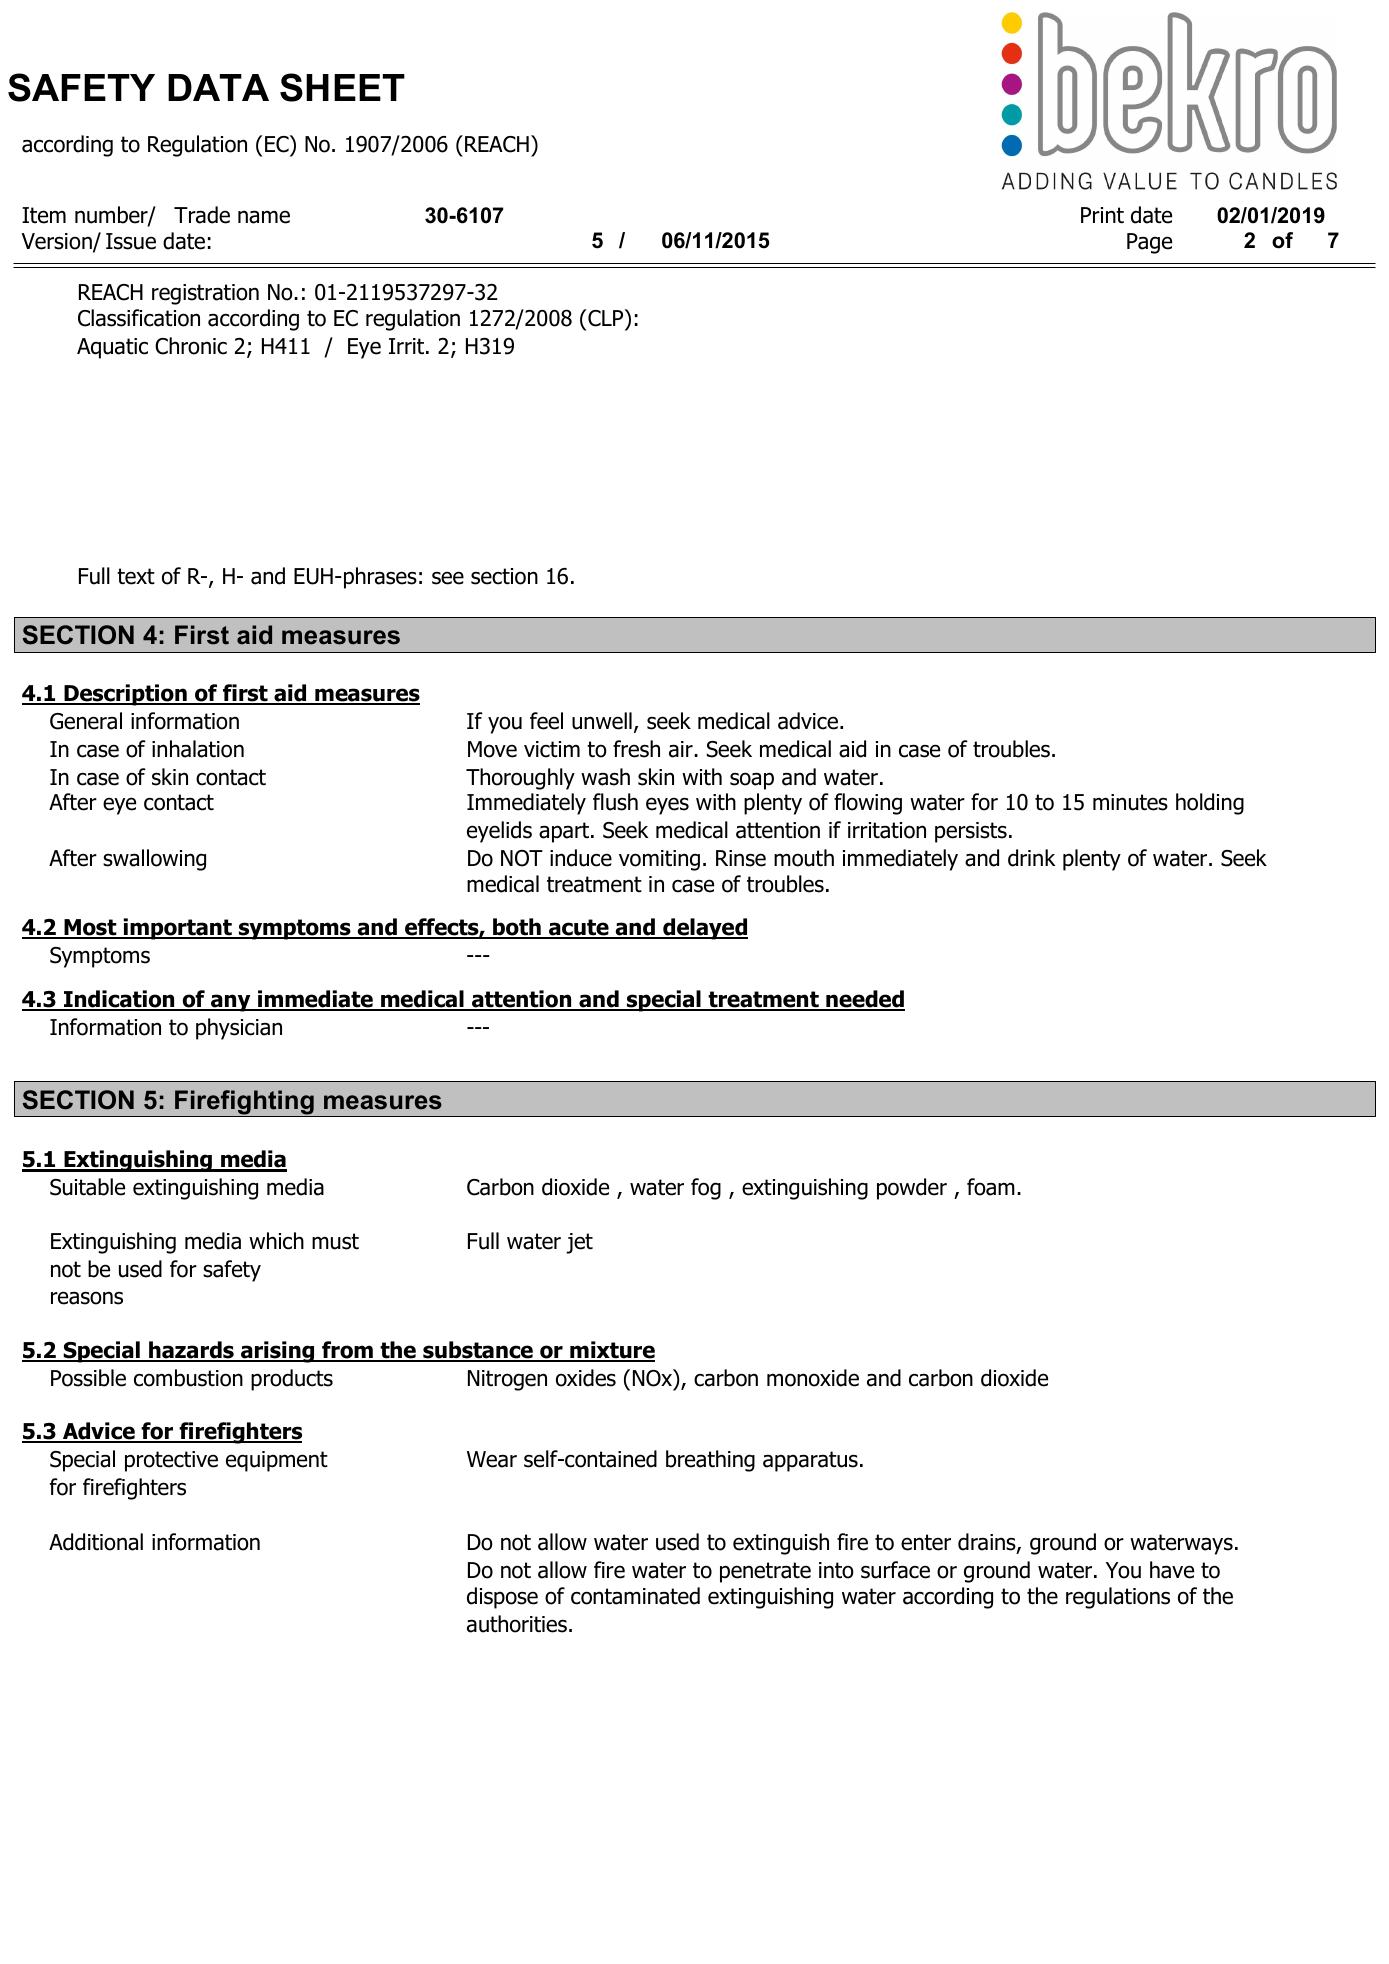 This document has height=1964, width=1389. I want to click on fresh, so click(636, 749).
